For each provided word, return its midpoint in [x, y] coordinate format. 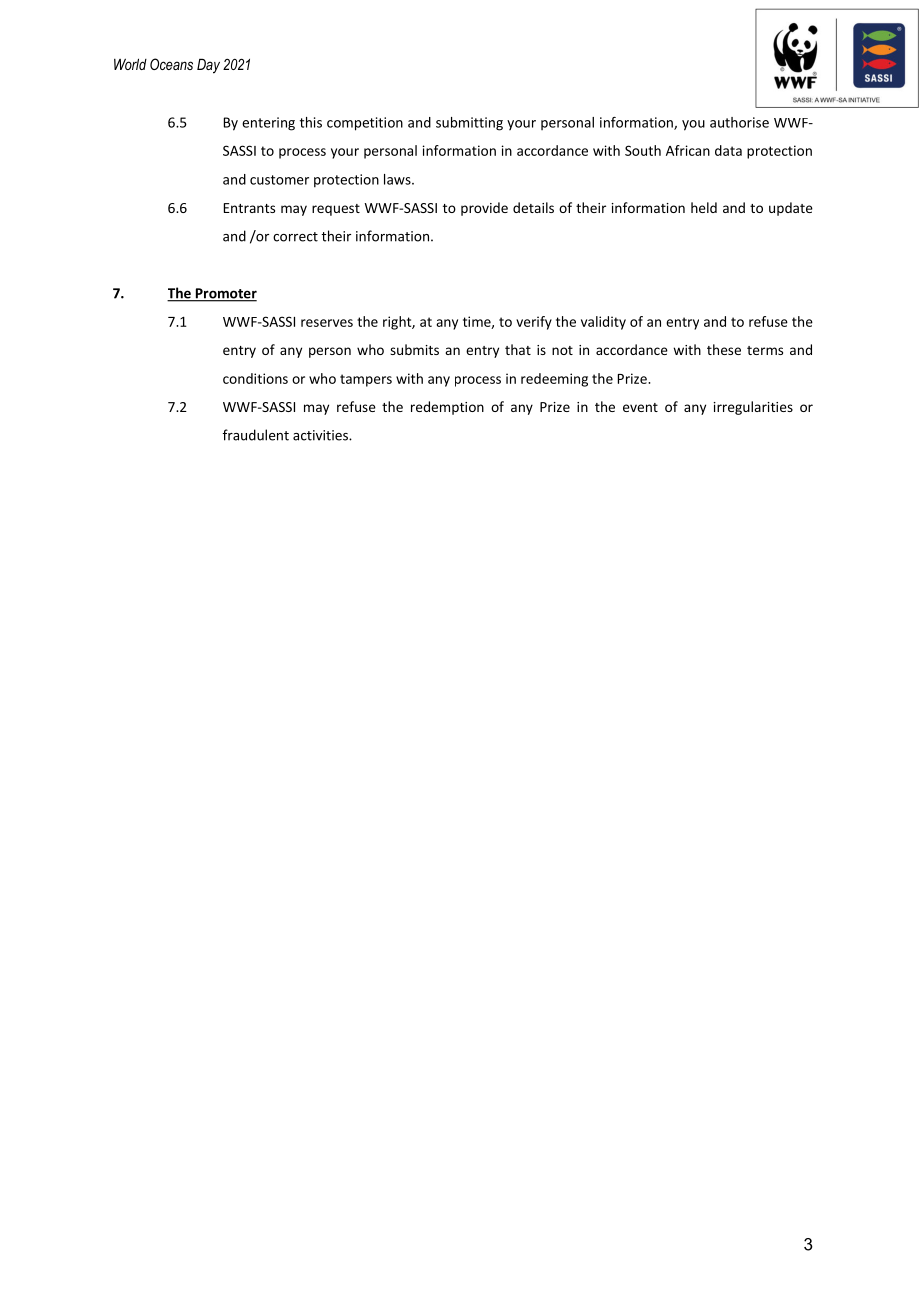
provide [484, 209]
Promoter [225, 294]
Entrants [249, 208]
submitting [469, 124]
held [704, 207]
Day [208, 66]
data [728, 150]
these [724, 349]
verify [534, 323]
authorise [739, 122]
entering [268, 124]
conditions [255, 378]
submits [414, 349]
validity [603, 323]
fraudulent [256, 435]
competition [365, 124]
